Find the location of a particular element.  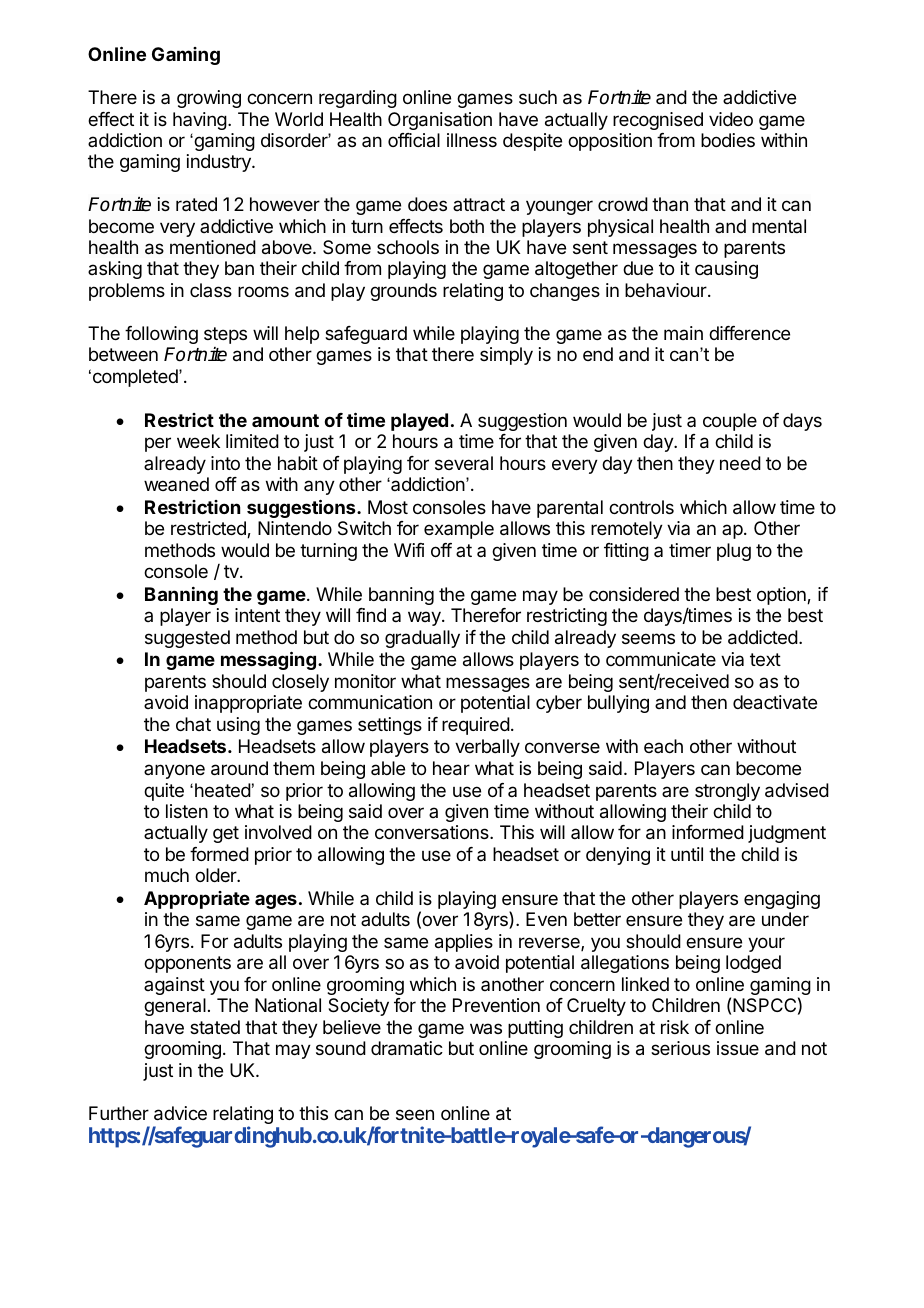

seen is located at coordinates (415, 1114).
